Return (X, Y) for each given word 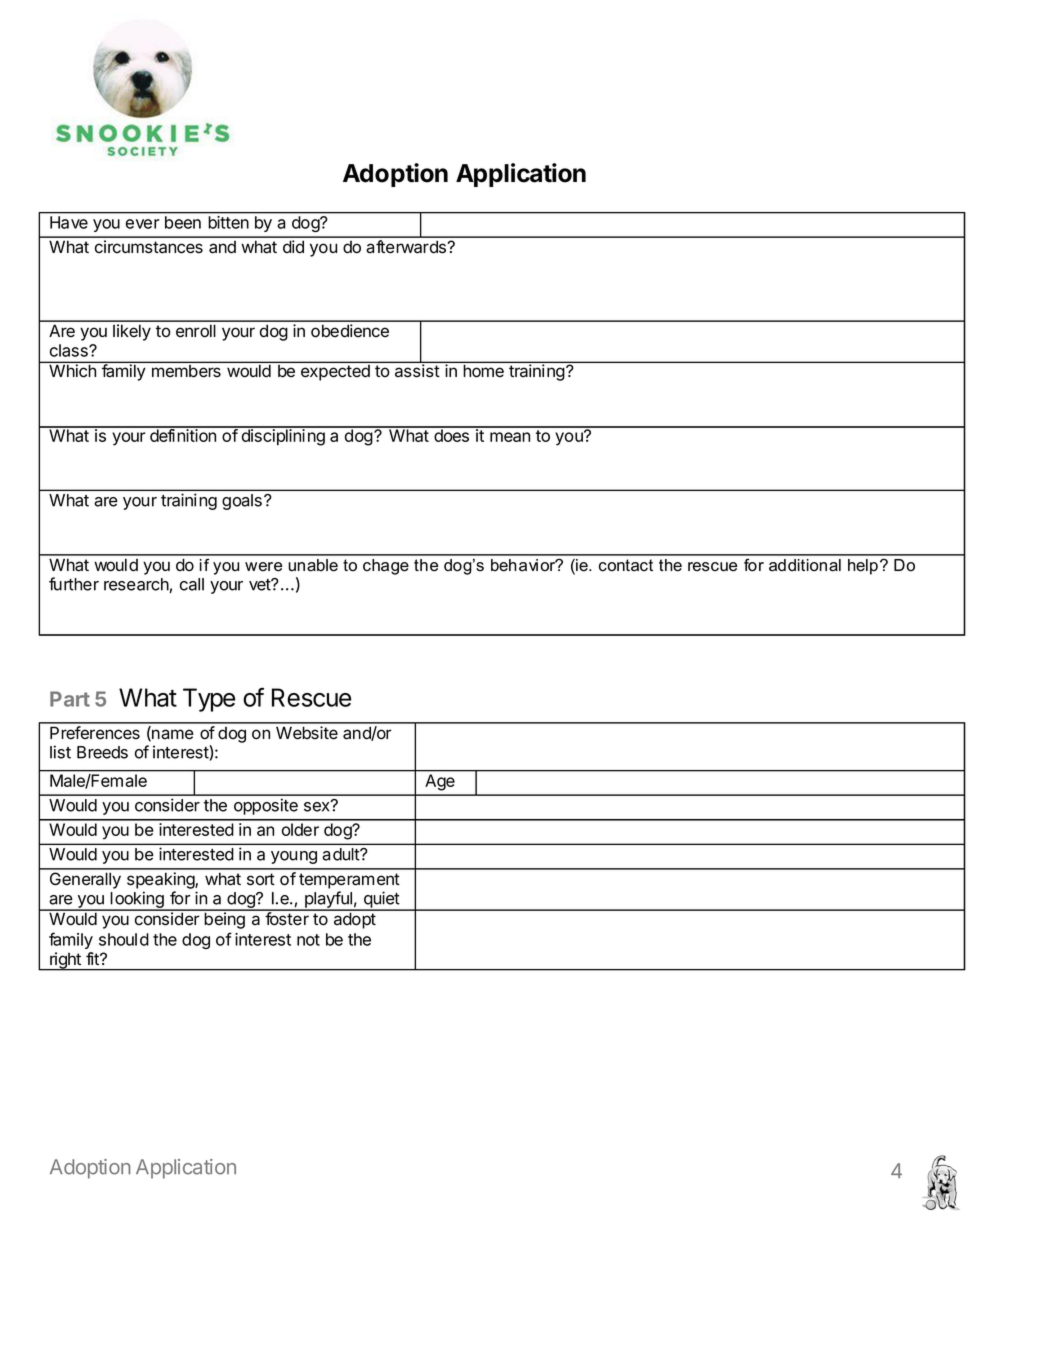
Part (70, 699)
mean (510, 437)
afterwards (407, 247)
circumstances (149, 247)
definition (183, 434)
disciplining (283, 436)
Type (209, 700)
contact (626, 565)
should (124, 939)
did (293, 247)
